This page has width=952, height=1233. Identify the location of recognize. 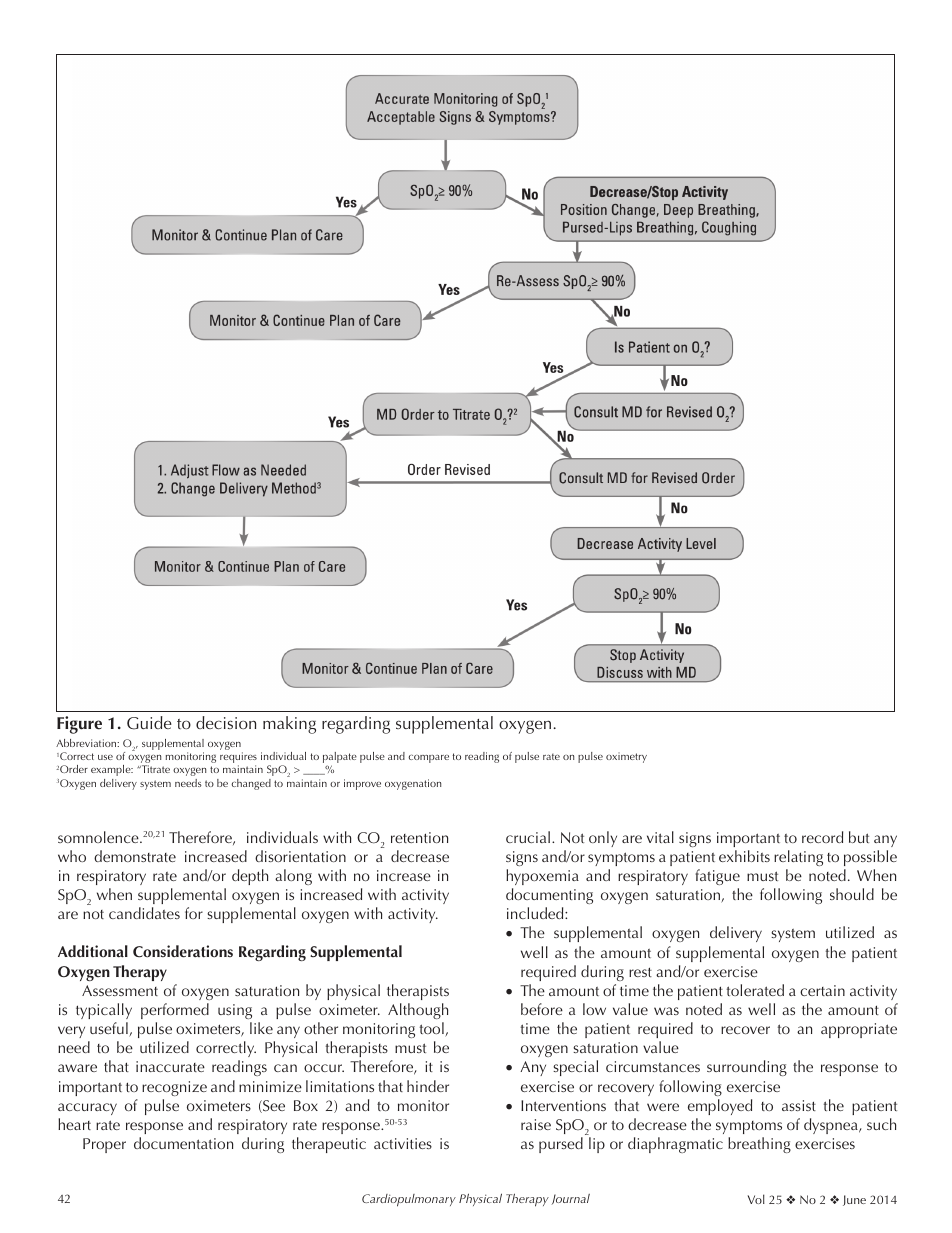
(174, 1088).
